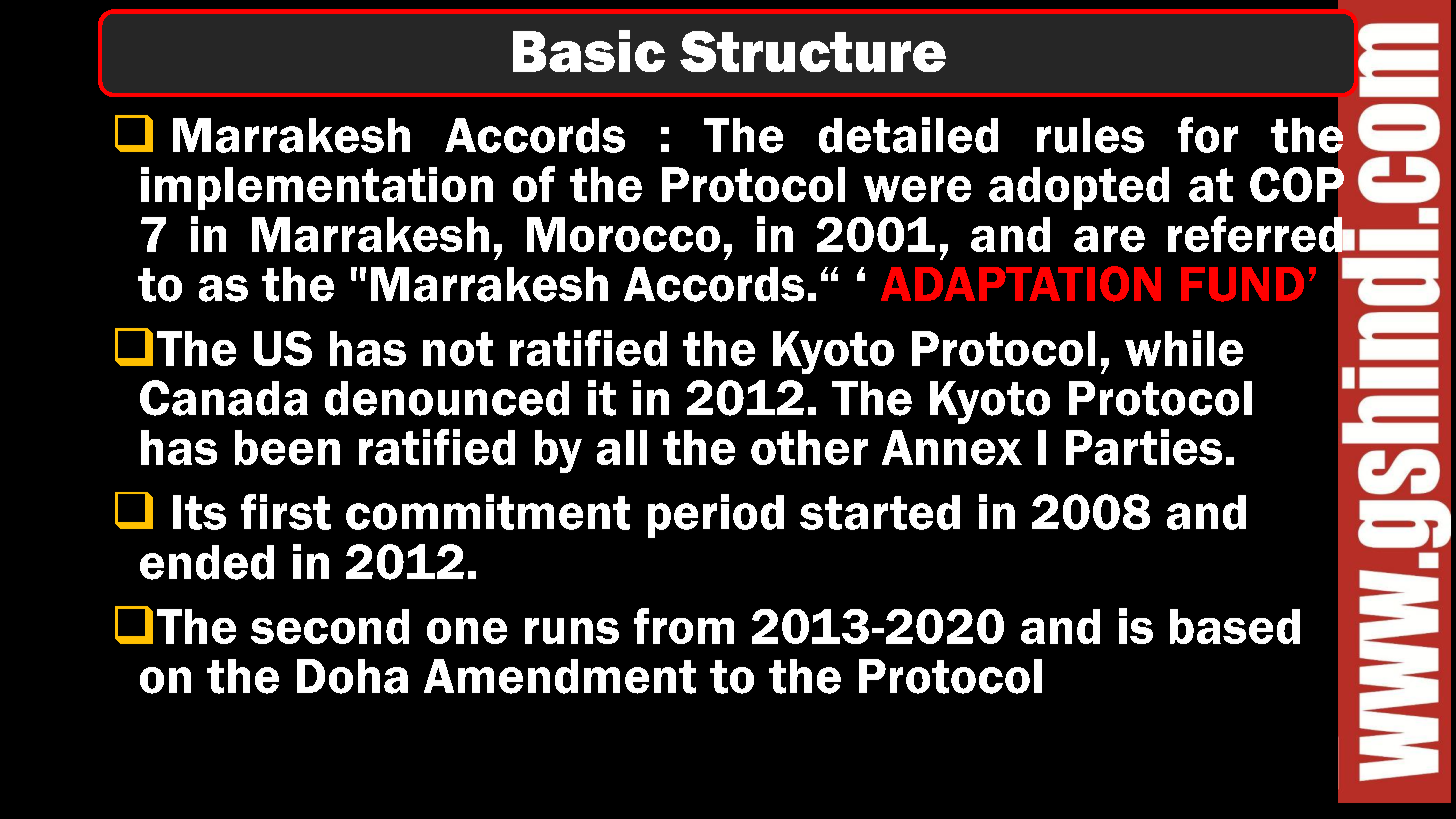 The width and height of the screenshot is (1456, 819). Describe the element at coordinates (809, 447) in the screenshot. I see `other` at that location.
